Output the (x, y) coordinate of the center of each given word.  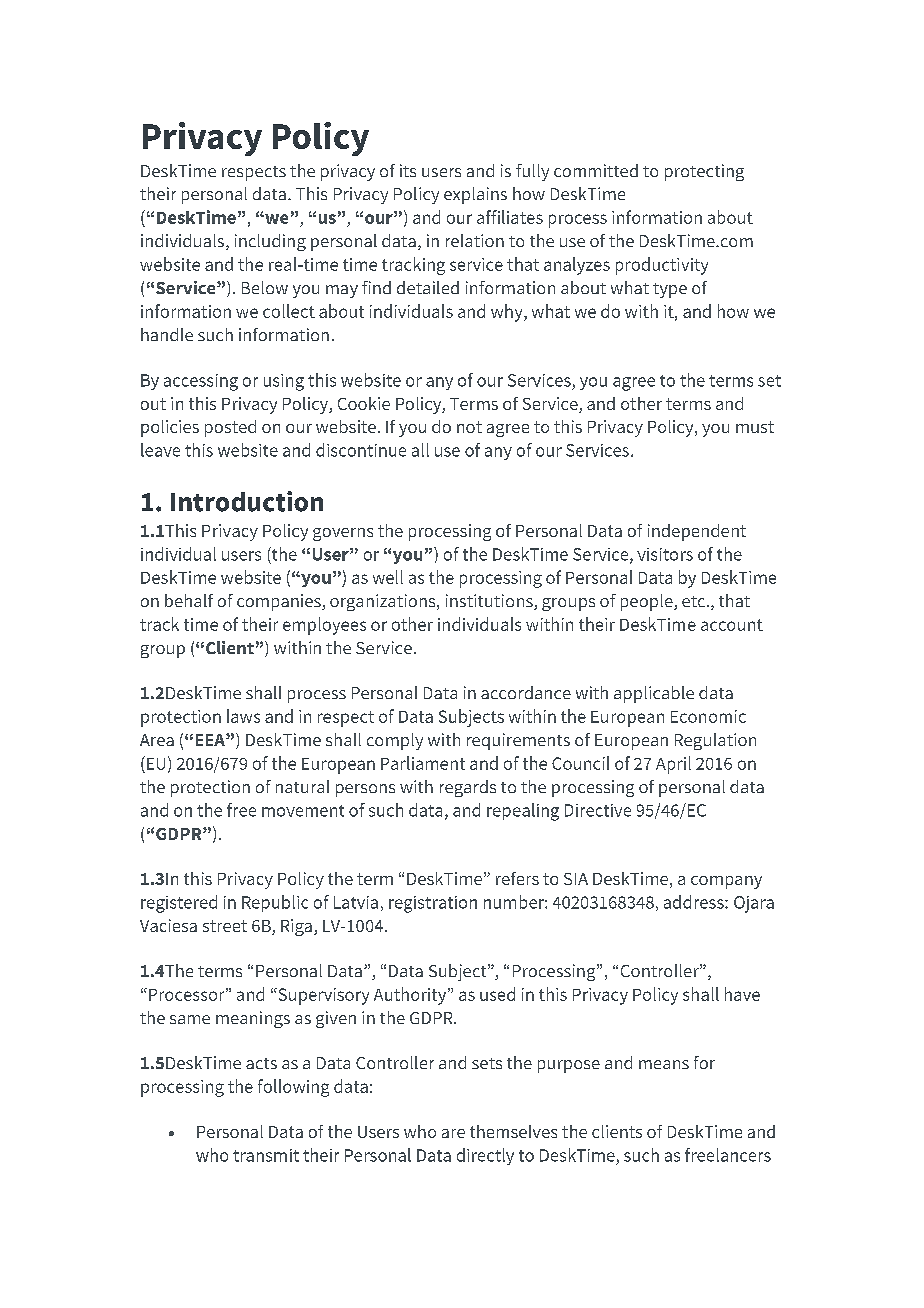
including (270, 242)
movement (303, 811)
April (673, 765)
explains (475, 195)
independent (697, 532)
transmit (266, 1155)
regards (468, 788)
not (469, 427)
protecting (704, 172)
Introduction (247, 501)
